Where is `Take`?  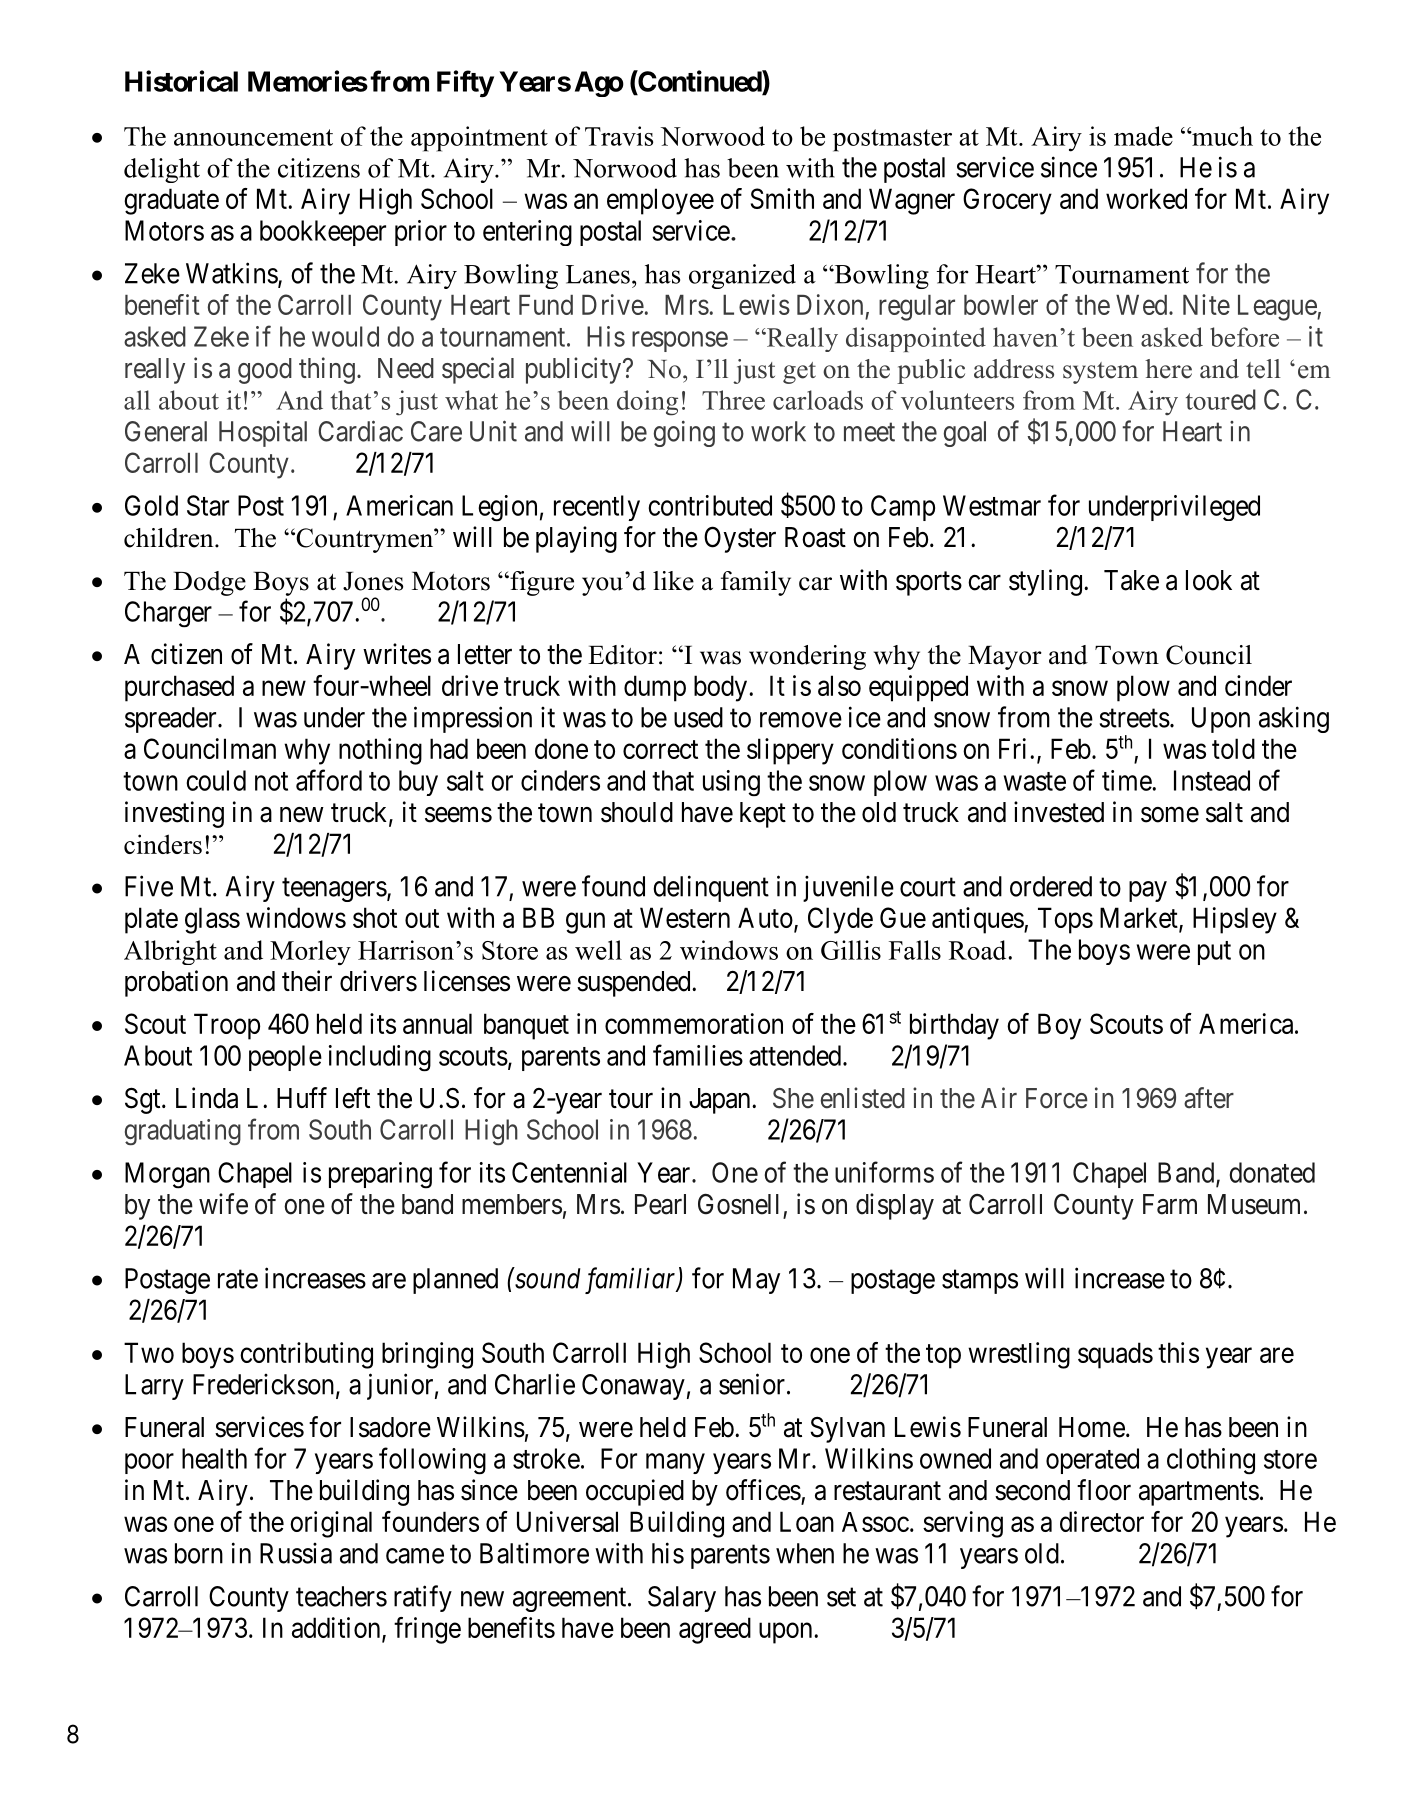
Take is located at coordinates (1131, 580).
